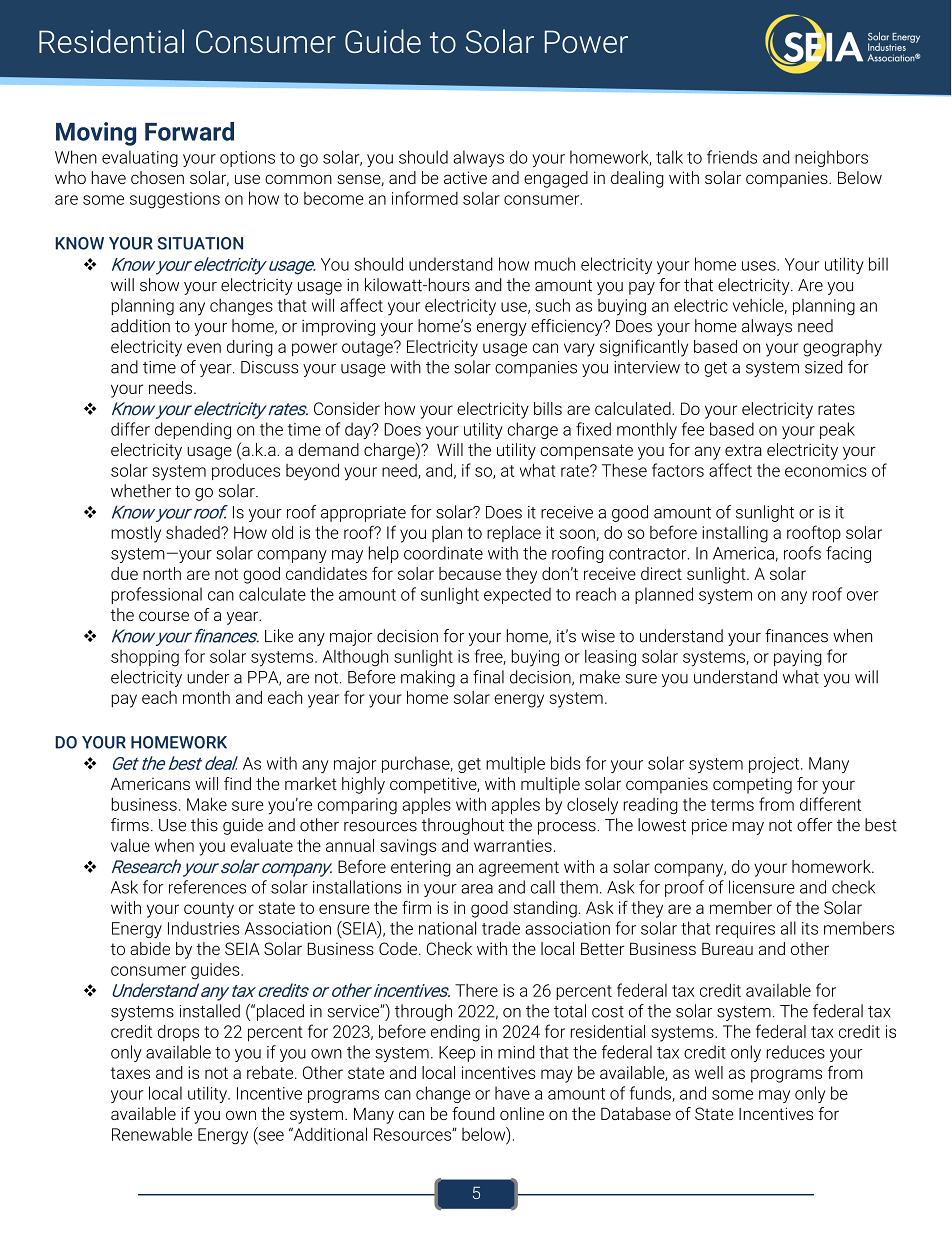 The width and height of the document is (952, 1233). I want to click on references, so click(207, 887).
